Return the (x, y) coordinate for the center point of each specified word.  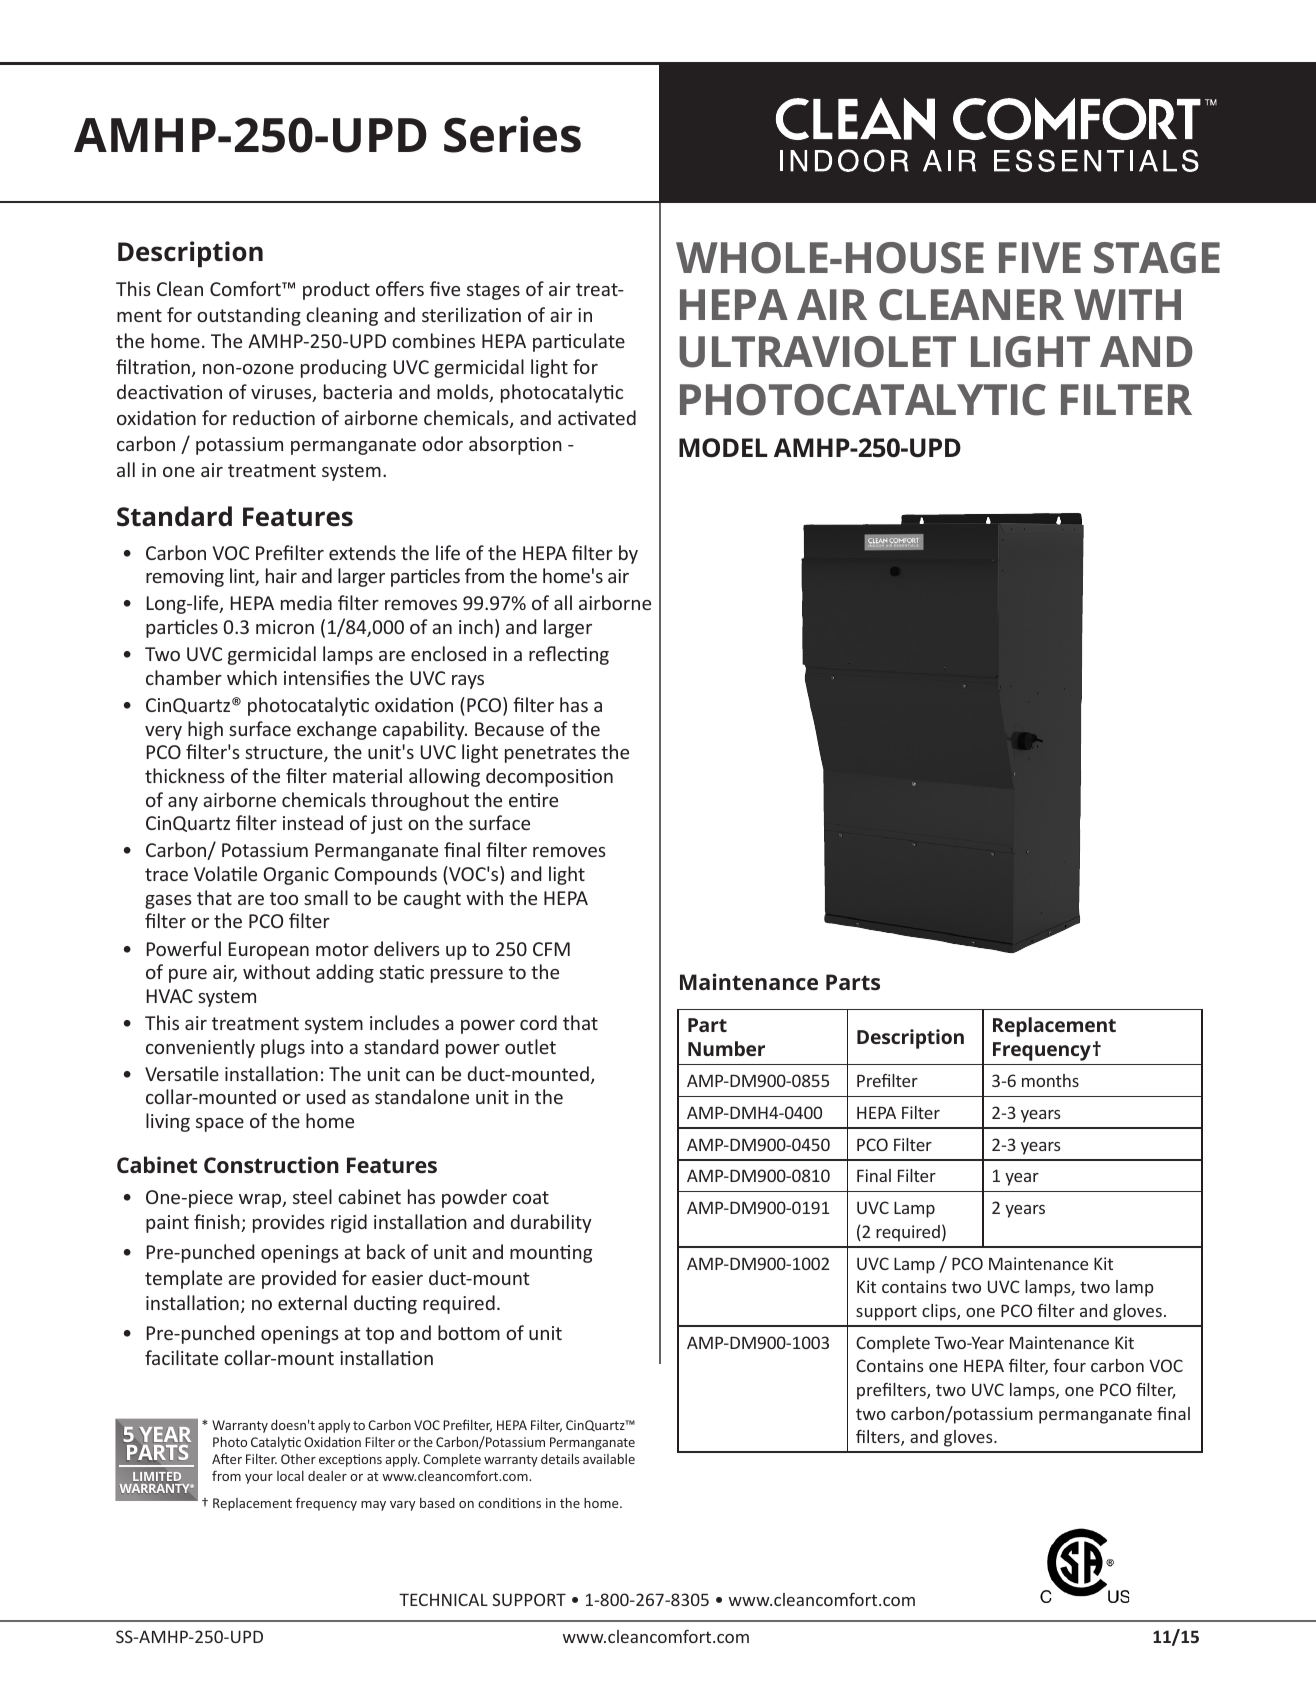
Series (512, 134)
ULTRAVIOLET (817, 352)
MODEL (723, 448)
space (220, 1125)
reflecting (569, 655)
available (609, 1459)
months (1050, 1080)
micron (285, 627)
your (259, 1479)
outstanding (249, 316)
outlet (530, 1046)
